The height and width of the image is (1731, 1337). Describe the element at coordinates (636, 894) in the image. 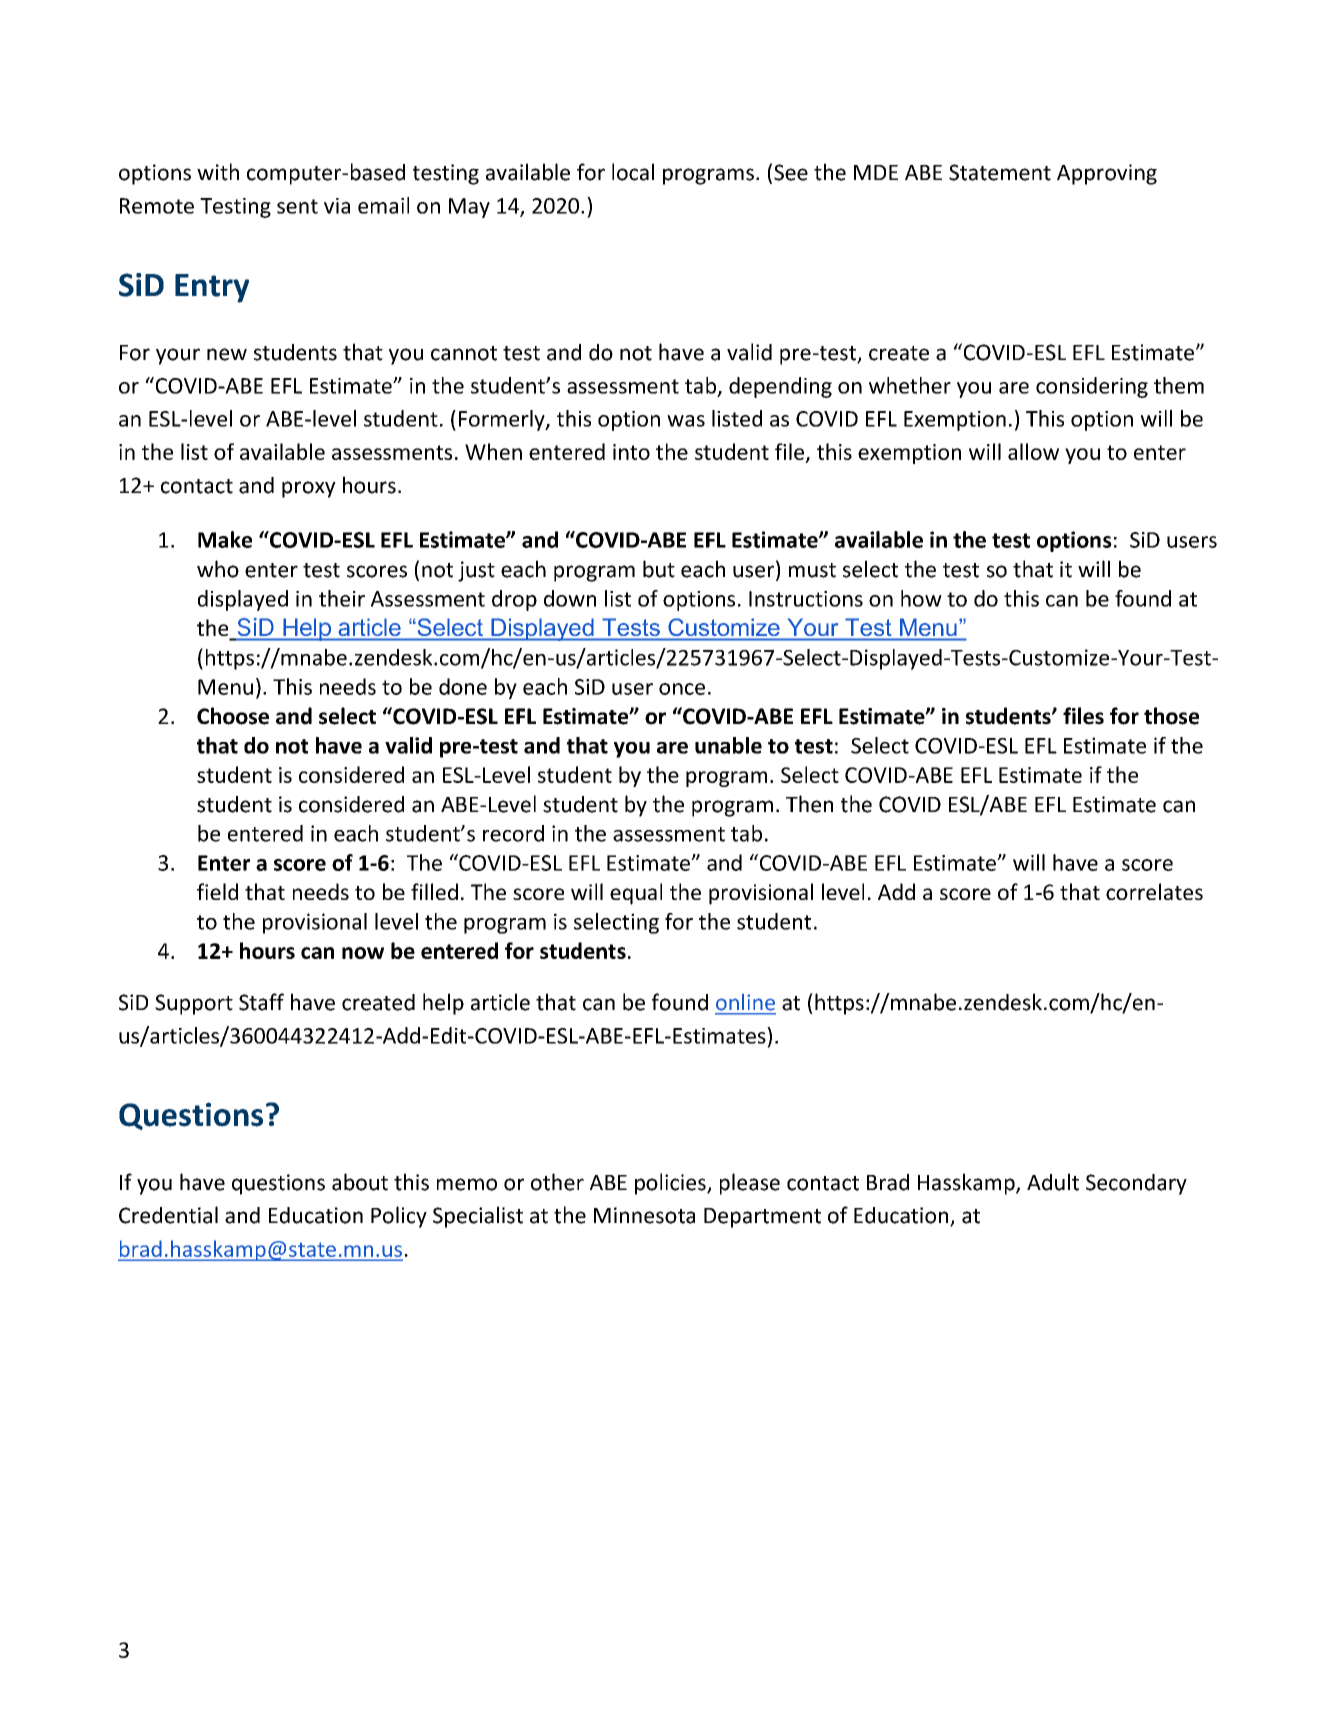

I see `equal` at that location.
